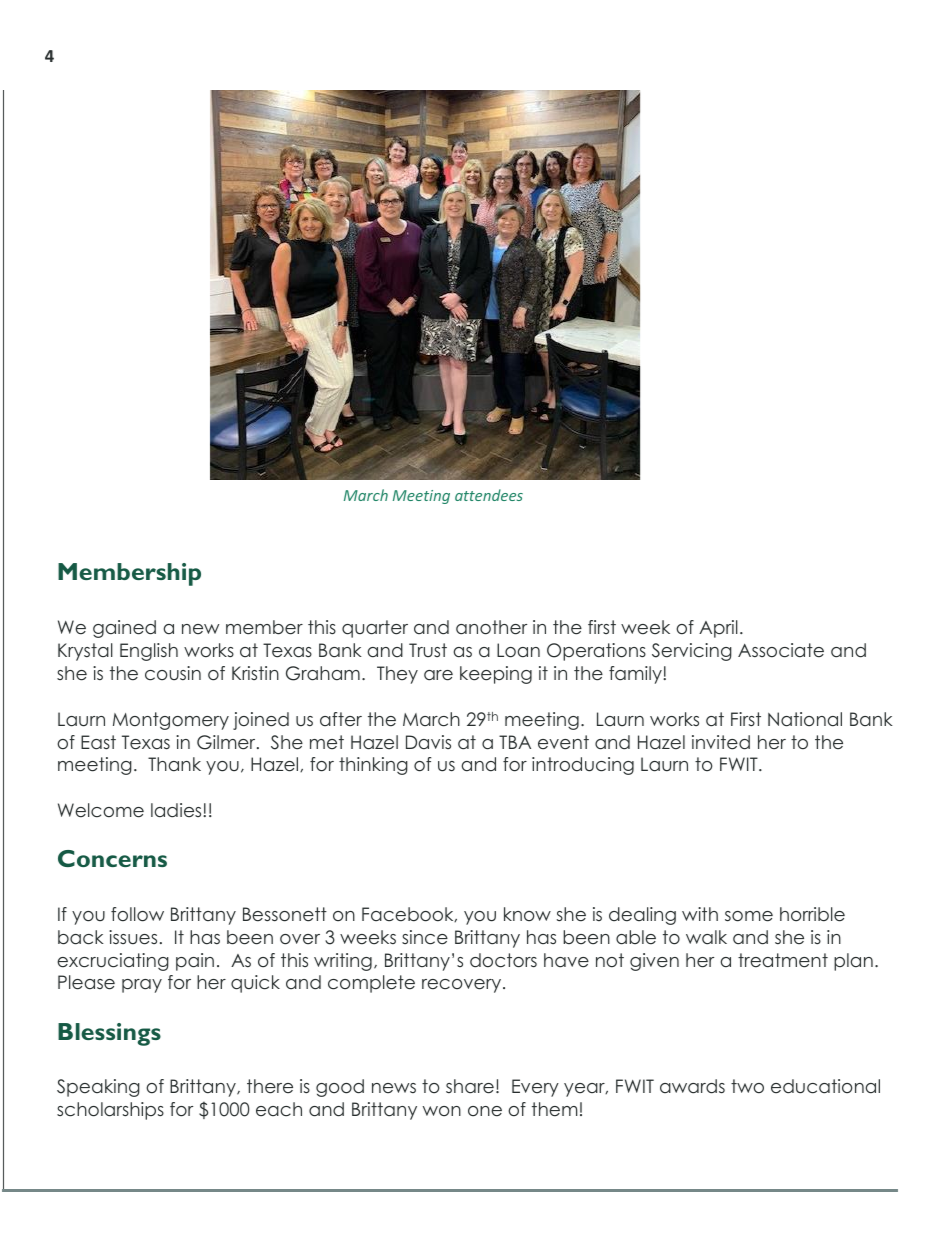 Image resolution: width=952 pixels, height=1233 pixels. I want to click on follow, so click(137, 914).
